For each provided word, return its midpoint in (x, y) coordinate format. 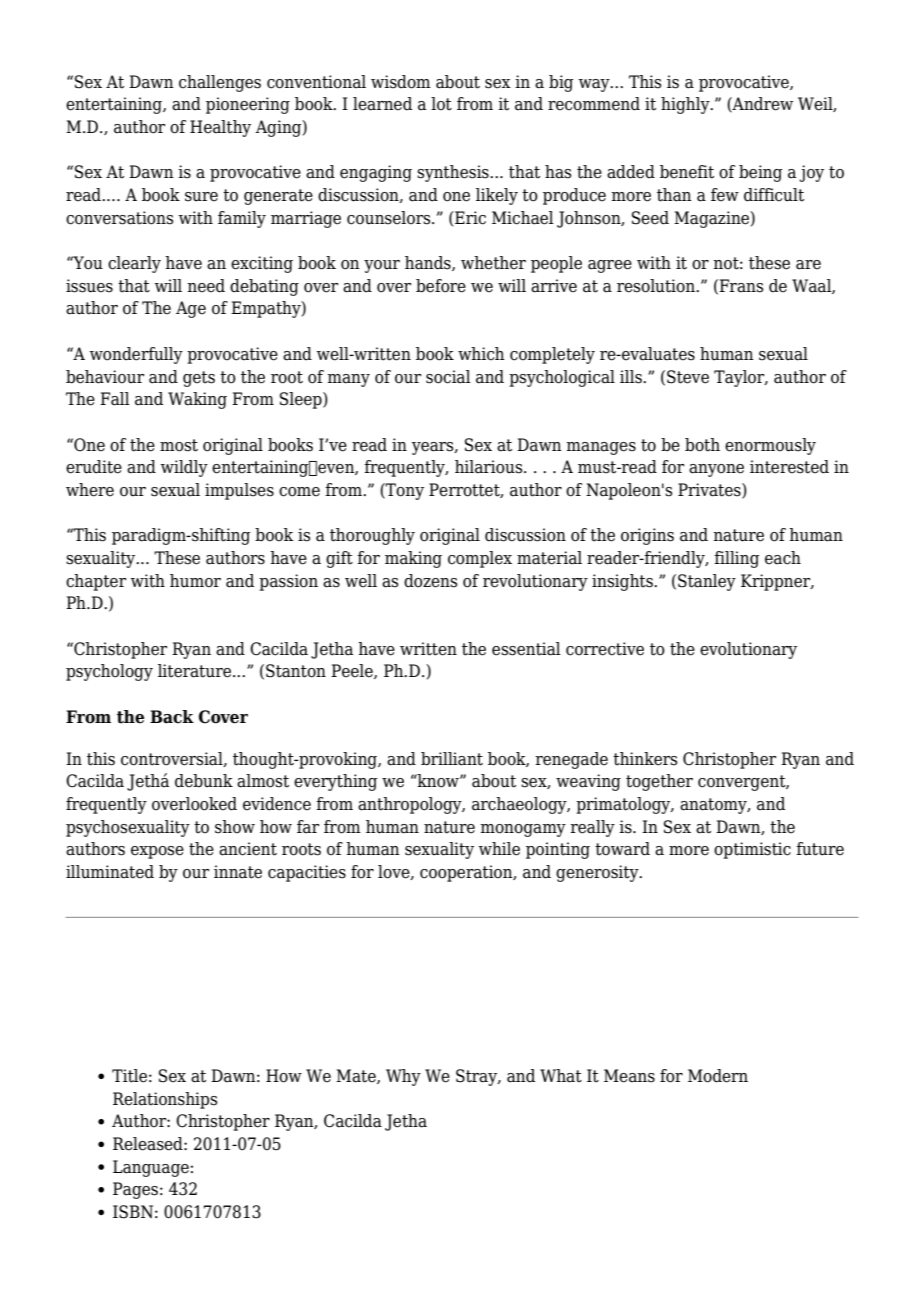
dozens (431, 581)
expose (157, 852)
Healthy (220, 128)
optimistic (752, 850)
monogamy (523, 830)
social (448, 377)
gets (199, 379)
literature (194, 671)
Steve (688, 377)
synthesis (454, 173)
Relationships (165, 1100)
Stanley (707, 582)
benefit (687, 172)
